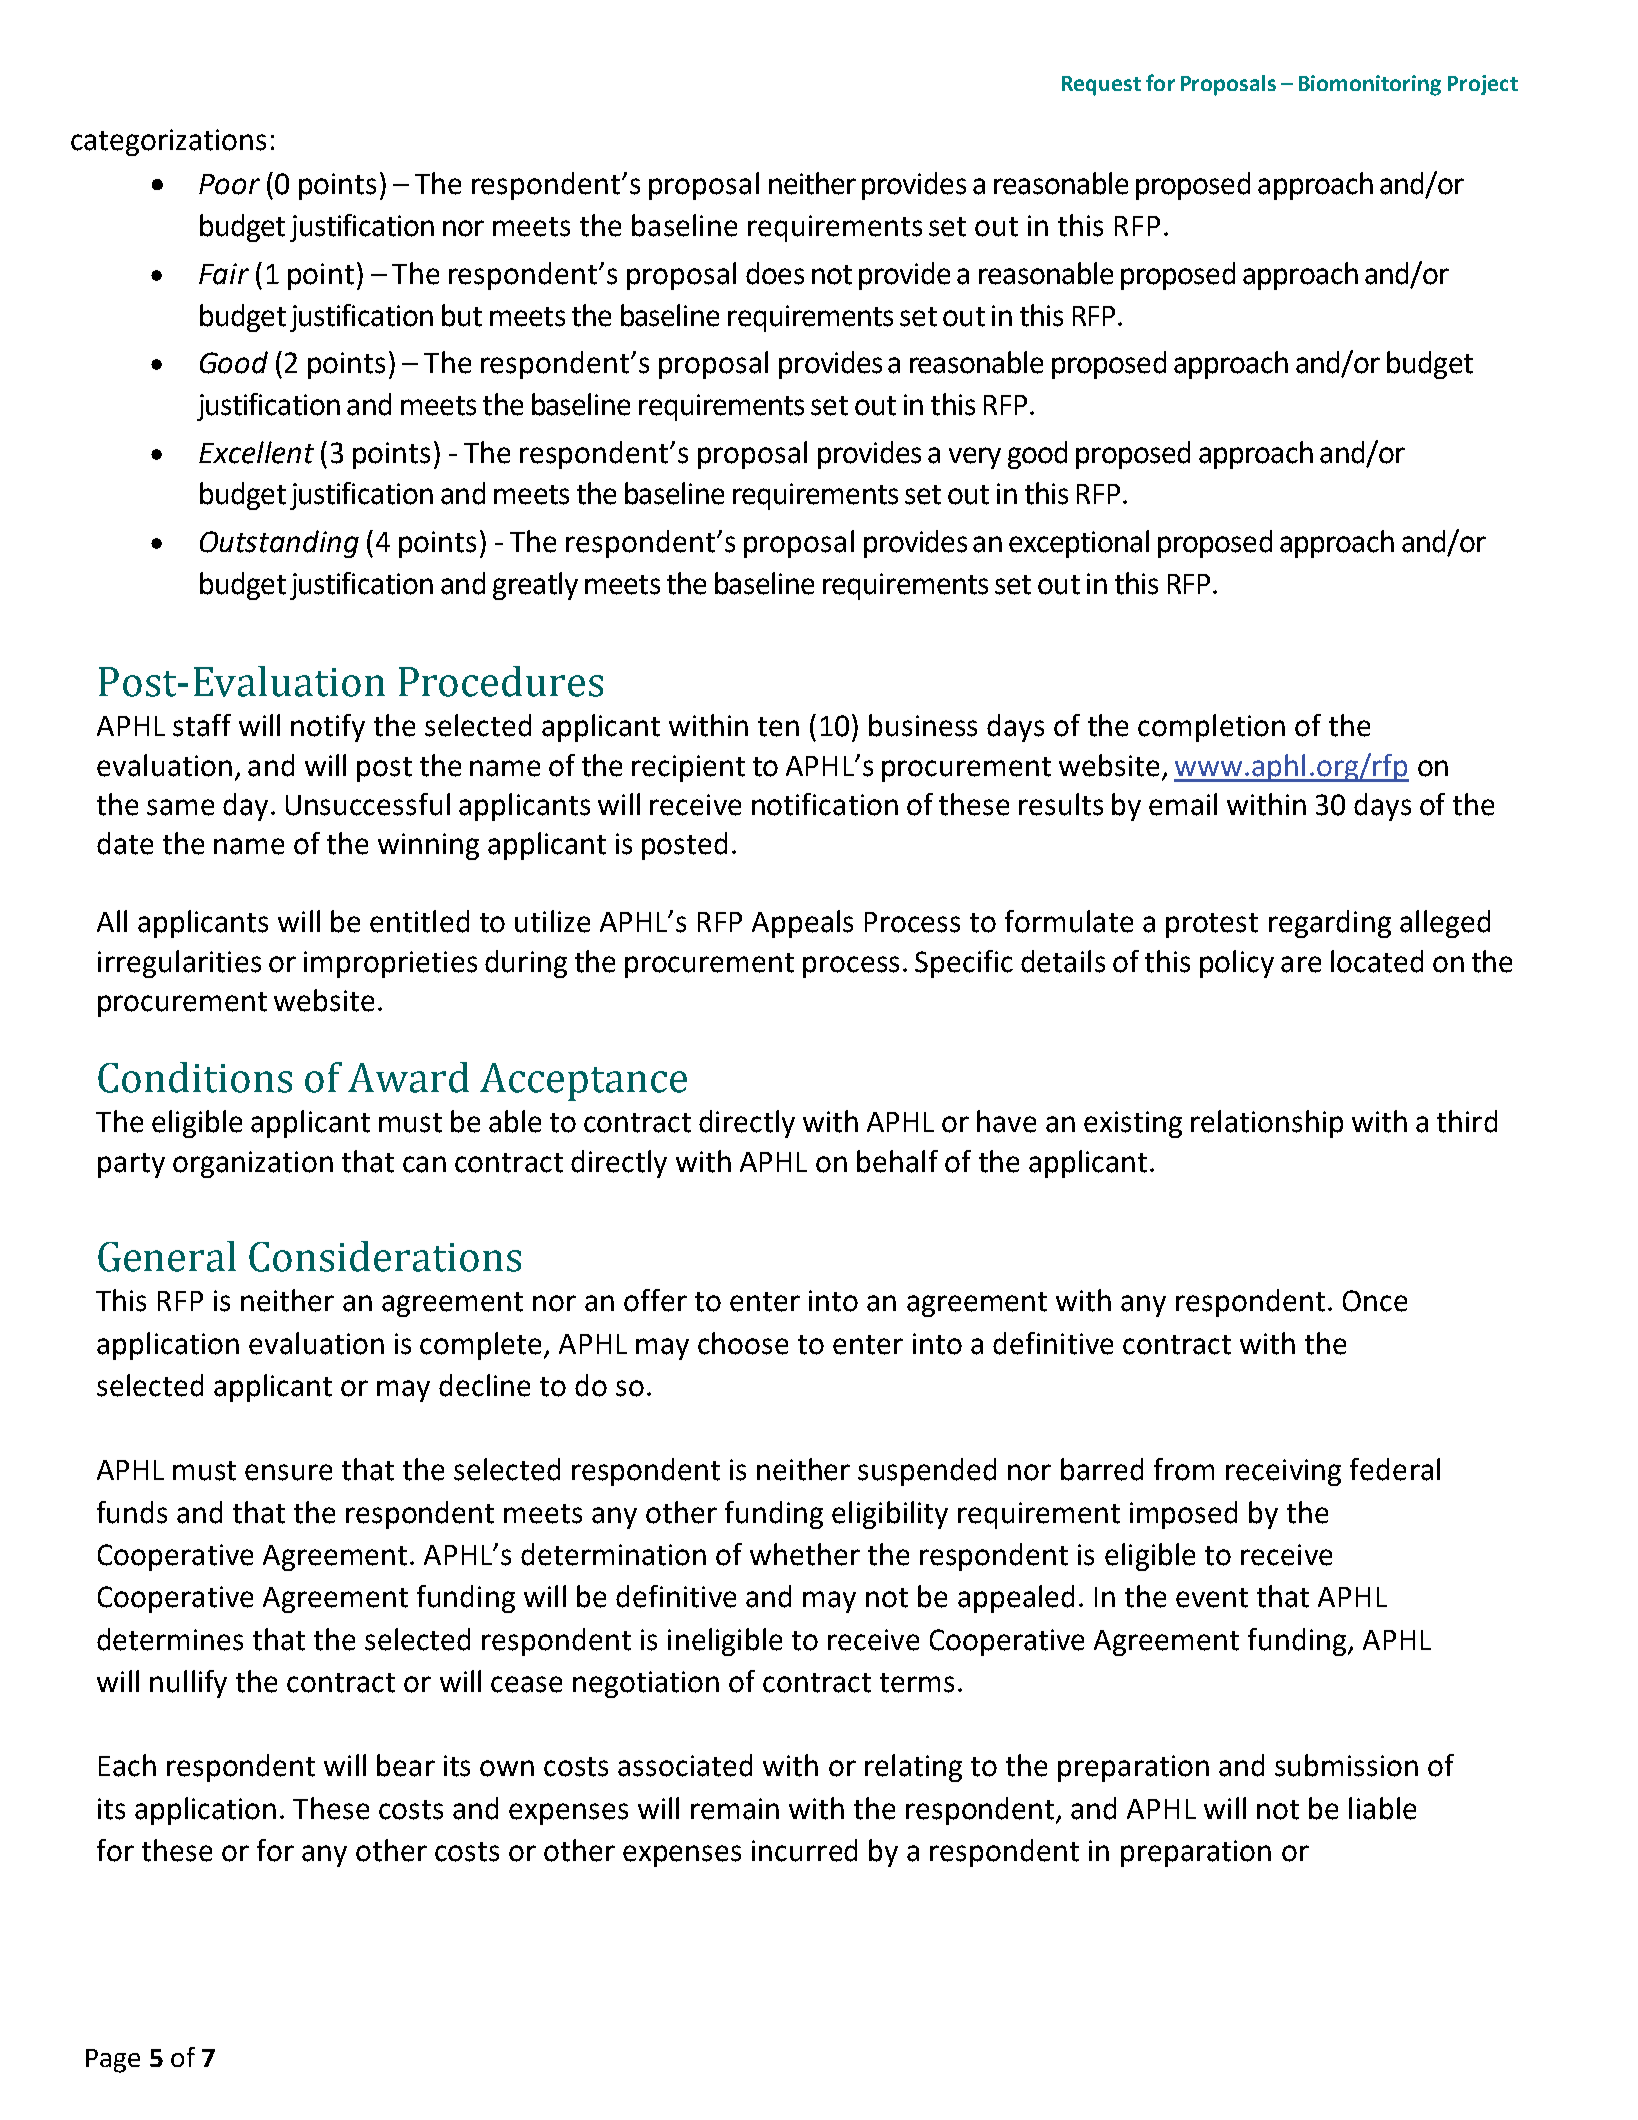 The image size is (1638, 2120). Describe the element at coordinates (1483, 85) in the page. I see `Project` at that location.
